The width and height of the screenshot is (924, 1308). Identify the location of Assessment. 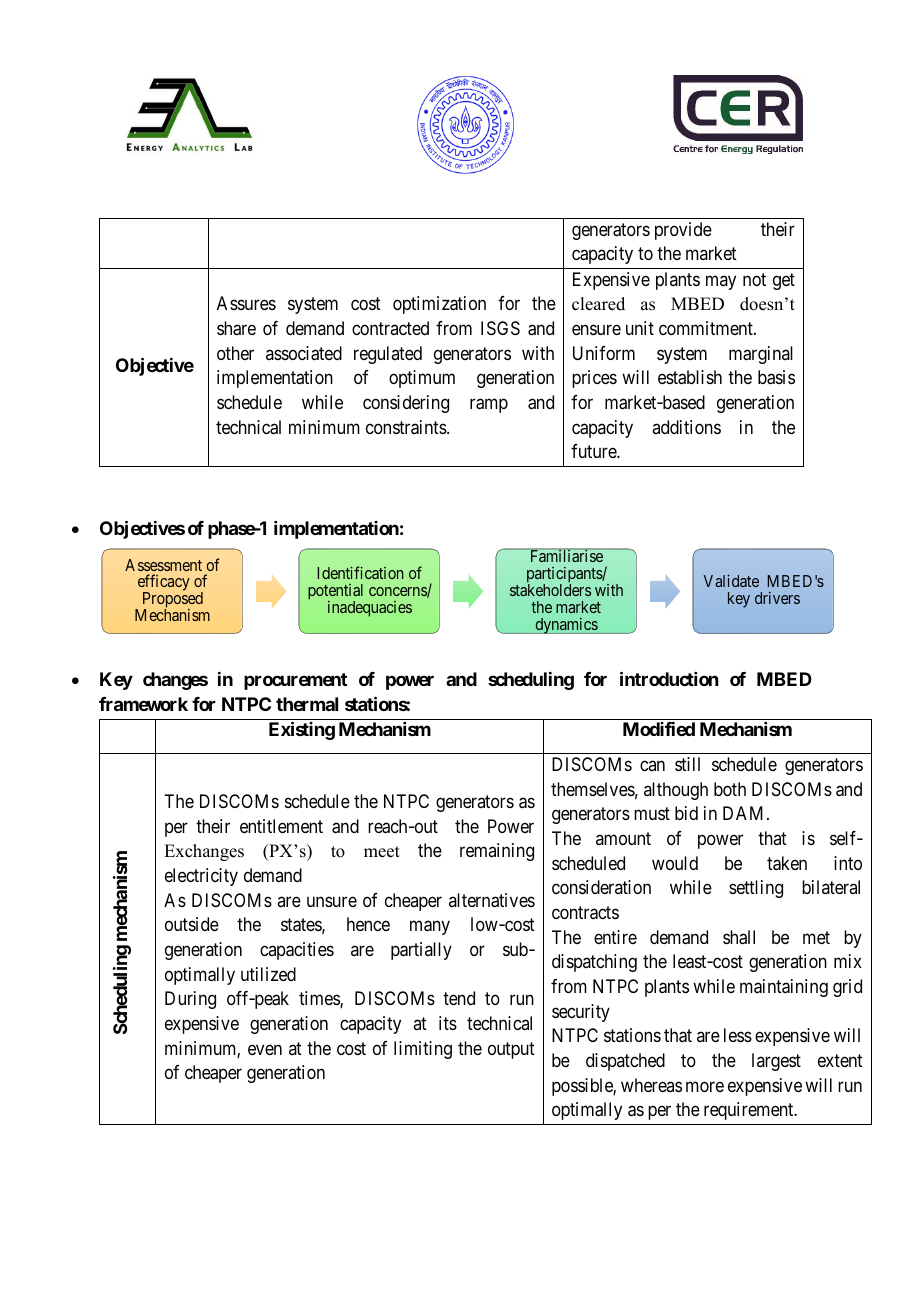
(163, 565).
